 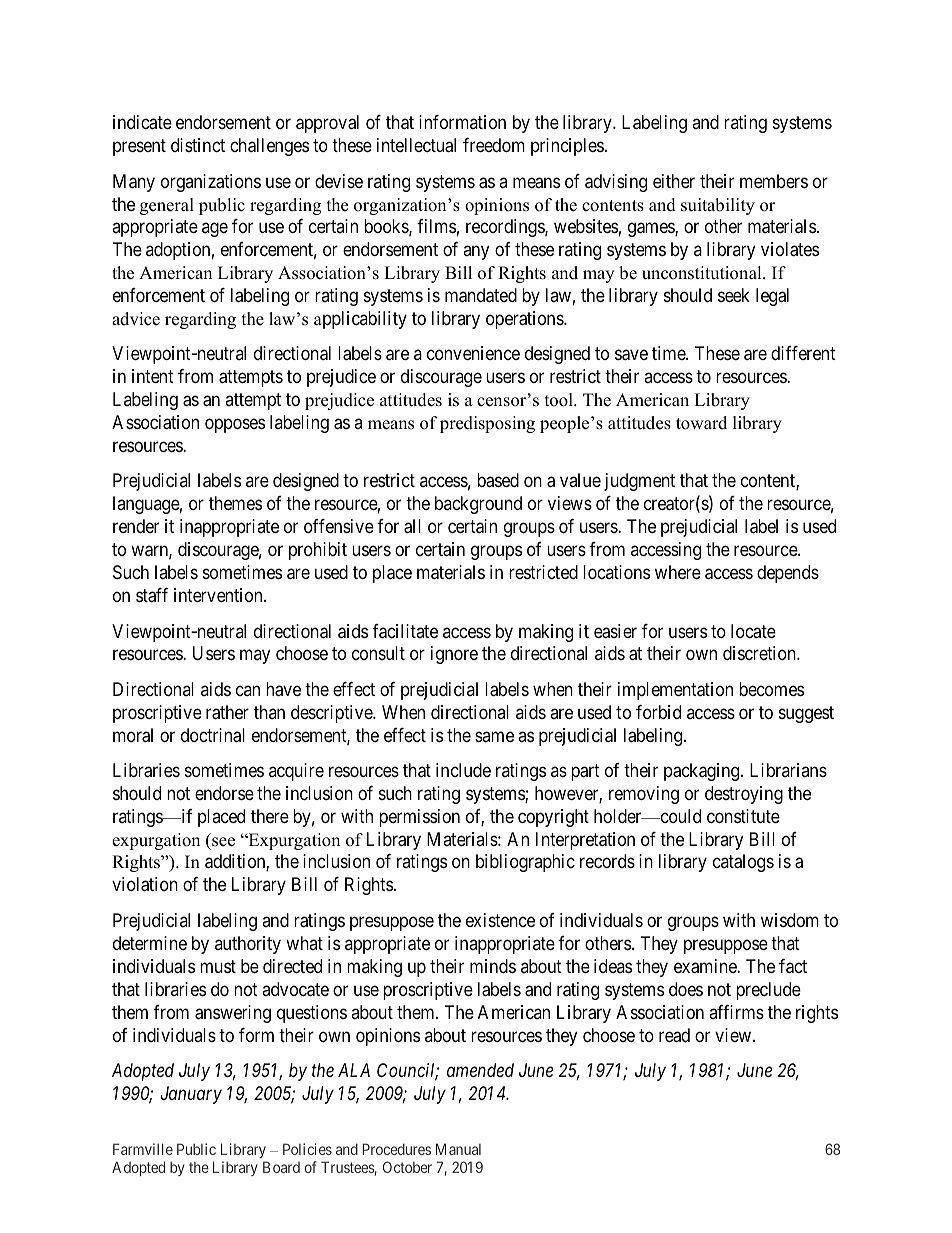 I want to click on Manual, so click(x=458, y=1149).
